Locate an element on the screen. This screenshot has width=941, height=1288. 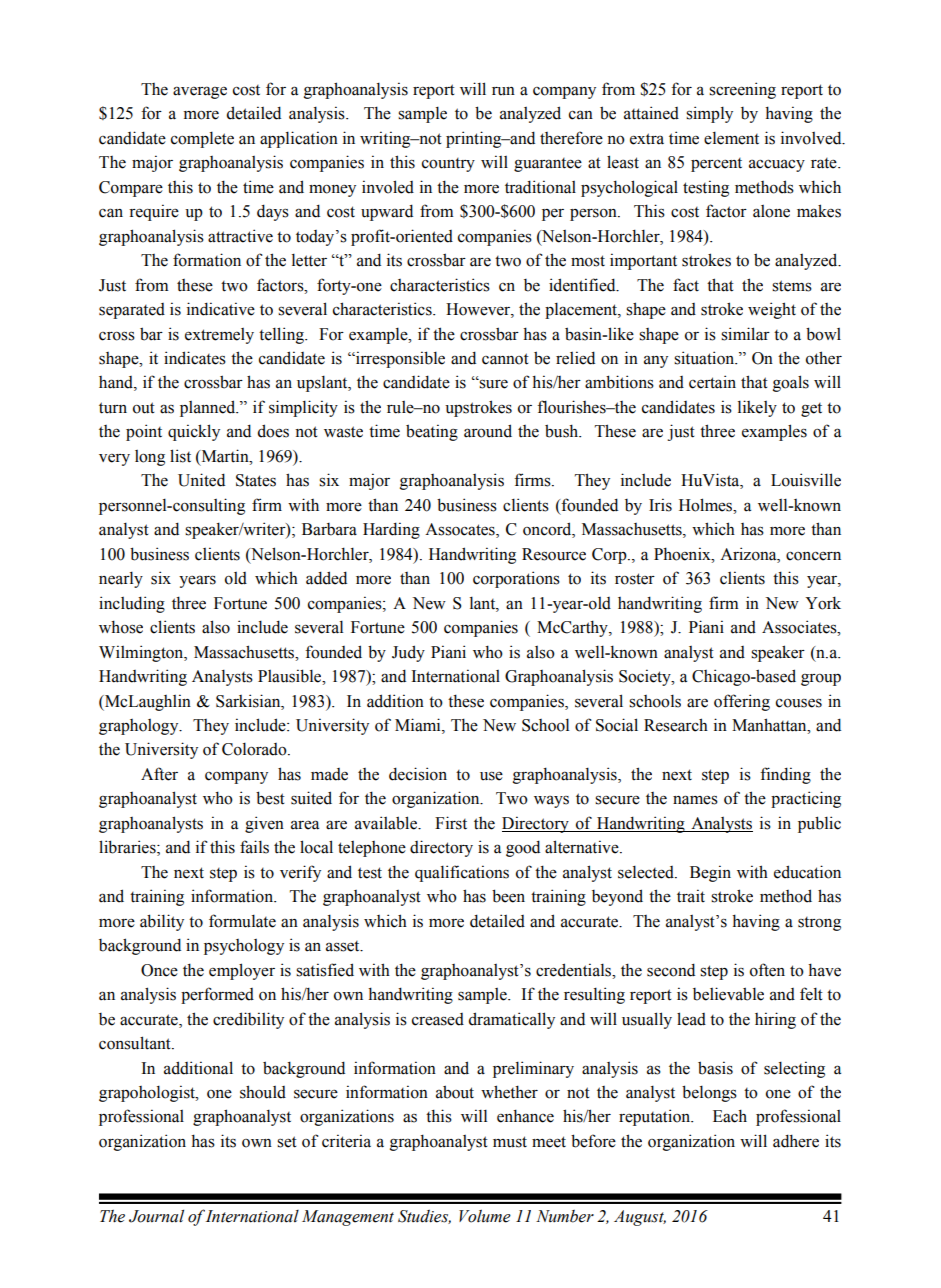
Judy is located at coordinates (408, 653).
